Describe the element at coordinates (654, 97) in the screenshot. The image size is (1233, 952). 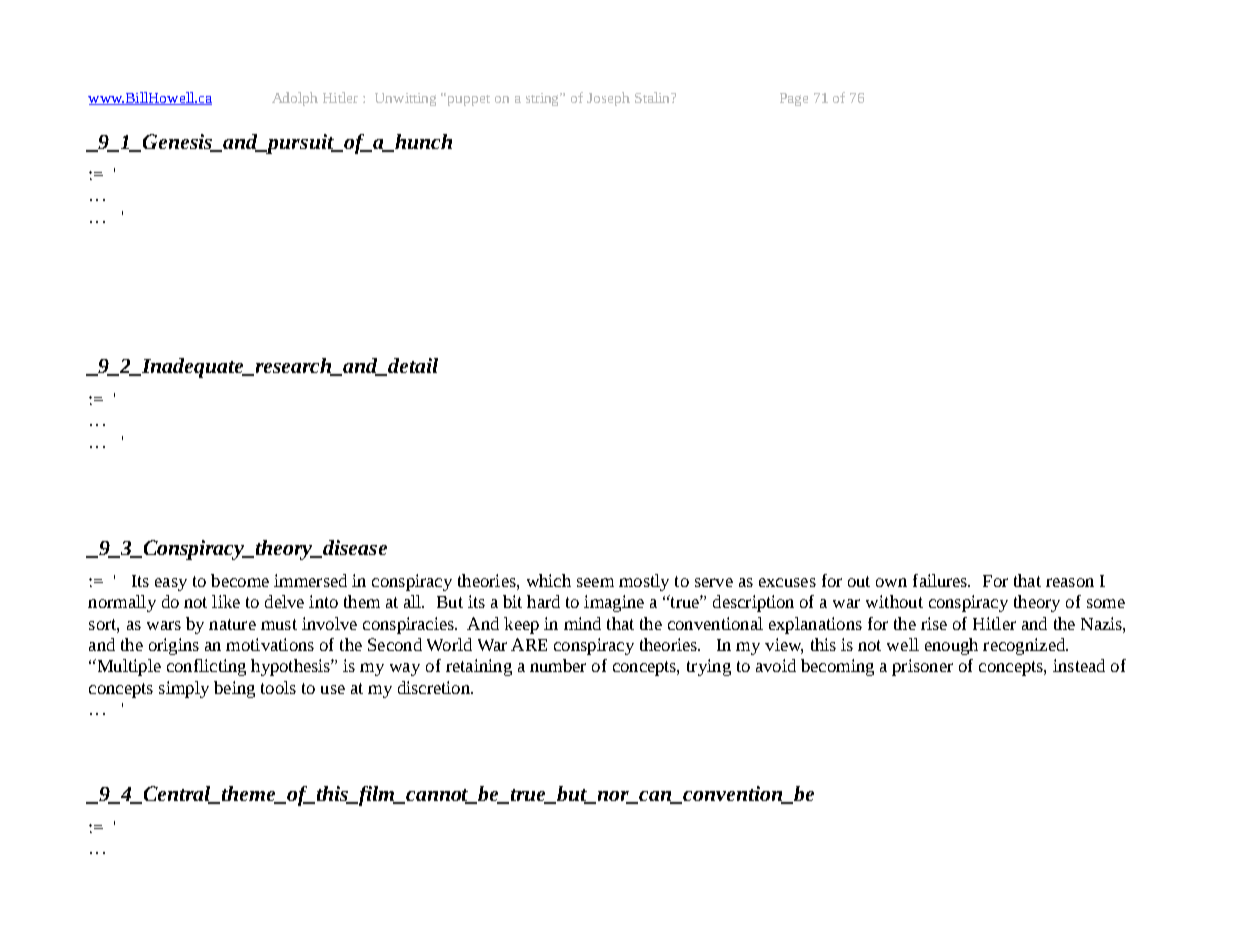
I see `Stalin` at that location.
